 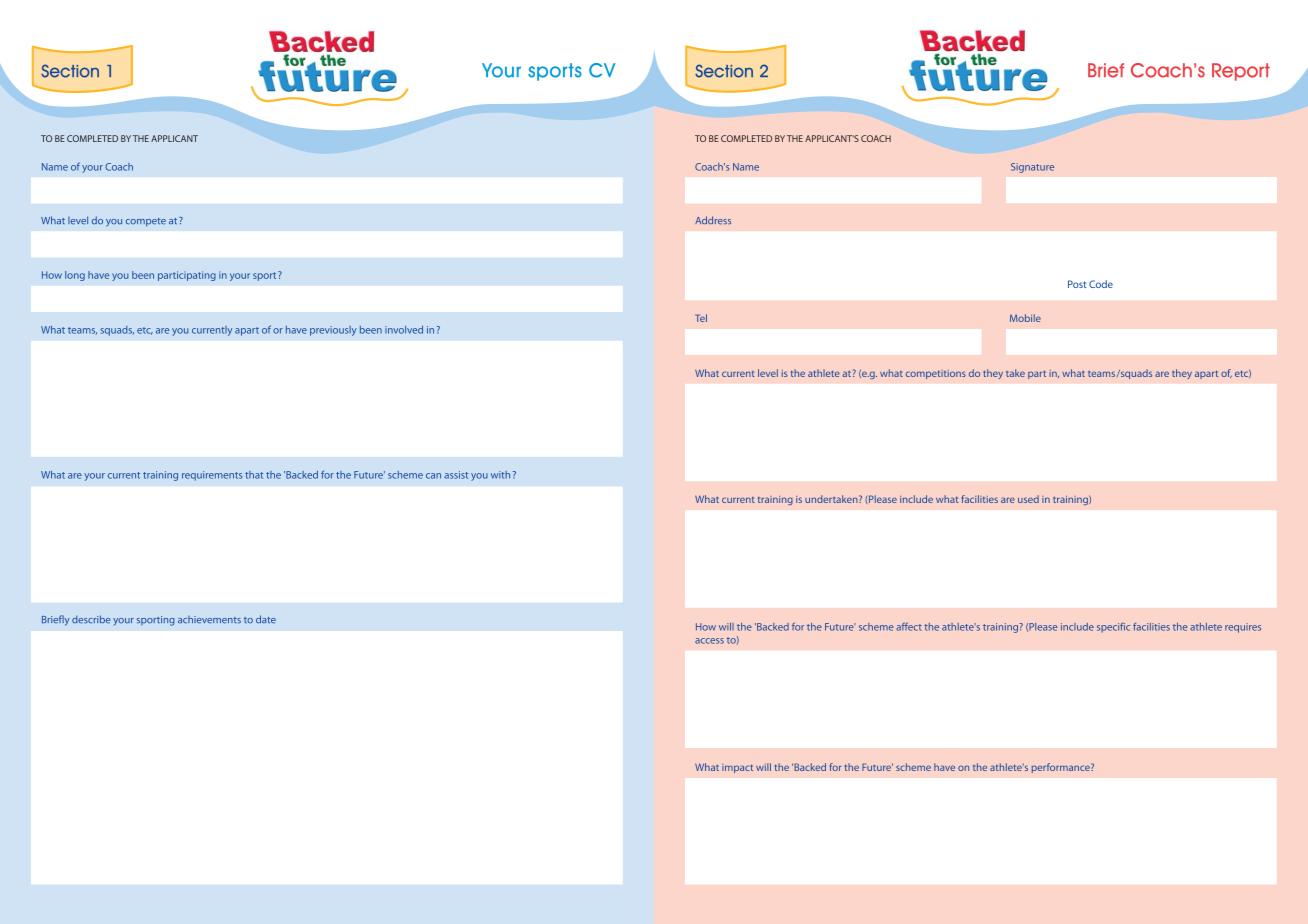 I want to click on compete, so click(x=146, y=222).
